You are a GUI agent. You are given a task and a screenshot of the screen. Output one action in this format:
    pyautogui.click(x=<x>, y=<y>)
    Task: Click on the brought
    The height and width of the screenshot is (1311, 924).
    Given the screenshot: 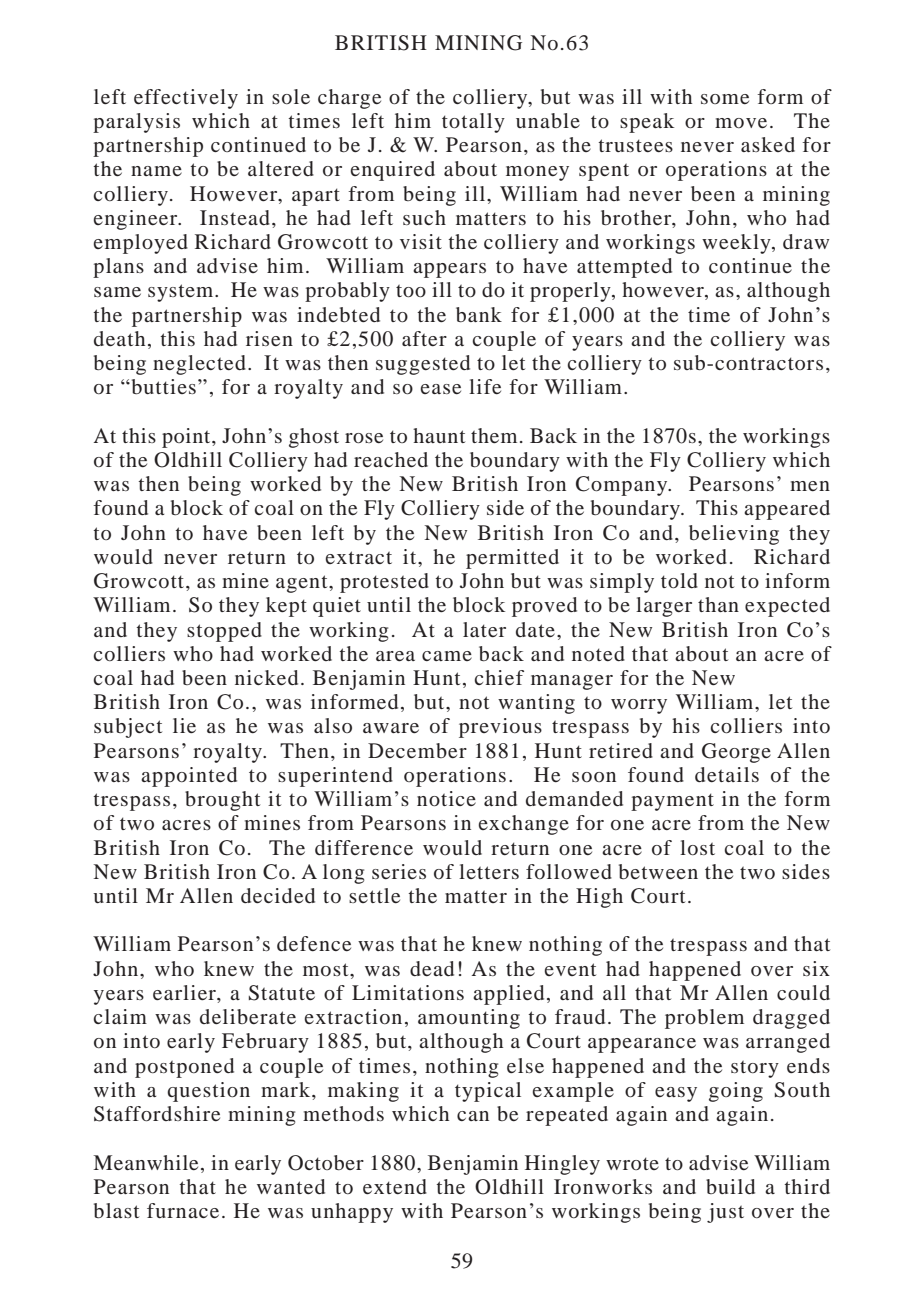 What is the action you would take?
    pyautogui.click(x=222, y=801)
